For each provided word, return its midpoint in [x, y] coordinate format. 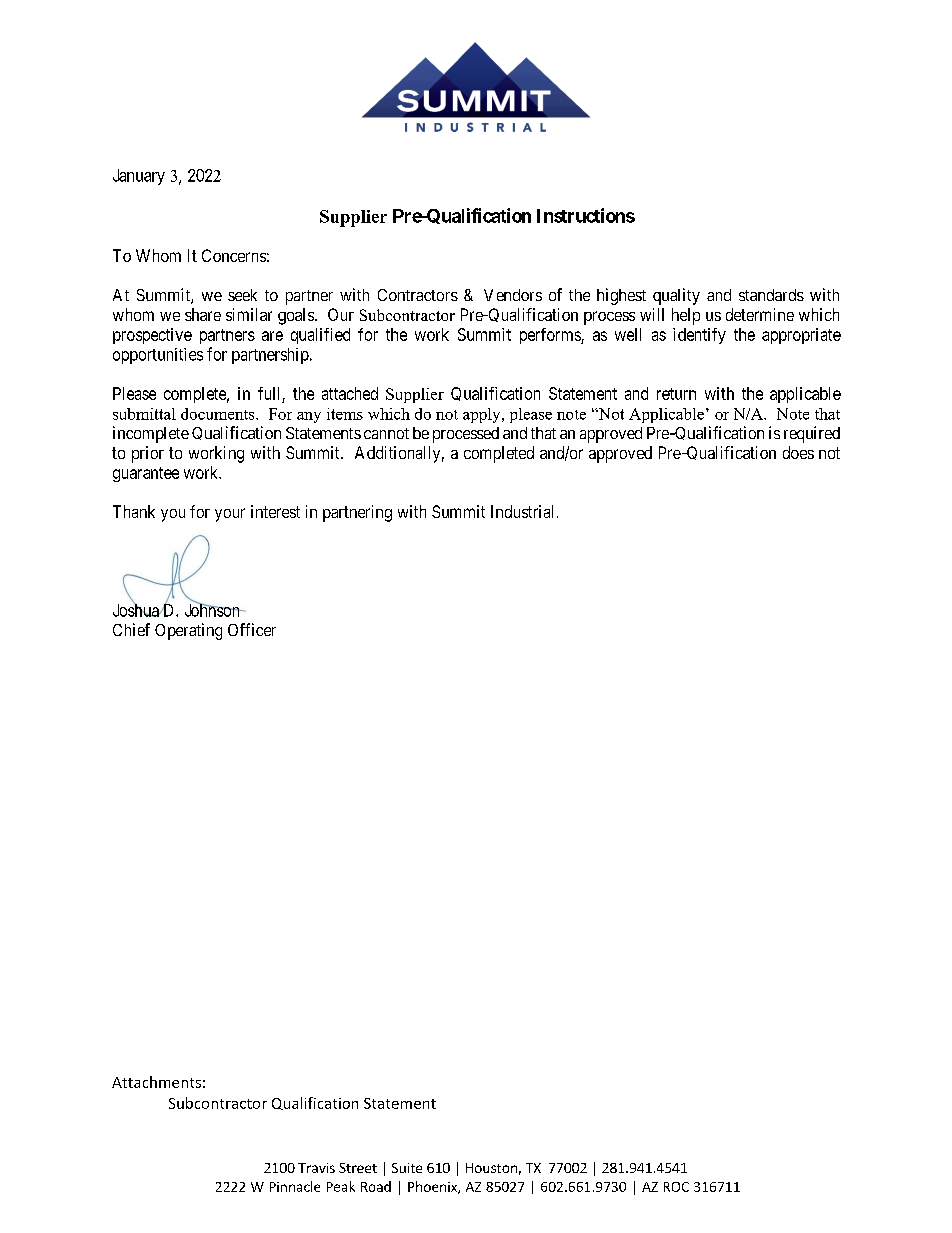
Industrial [522, 511]
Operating [188, 631]
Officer [252, 629]
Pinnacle [295, 1186]
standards [771, 295]
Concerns [234, 255]
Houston [491, 1168]
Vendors [513, 295]
